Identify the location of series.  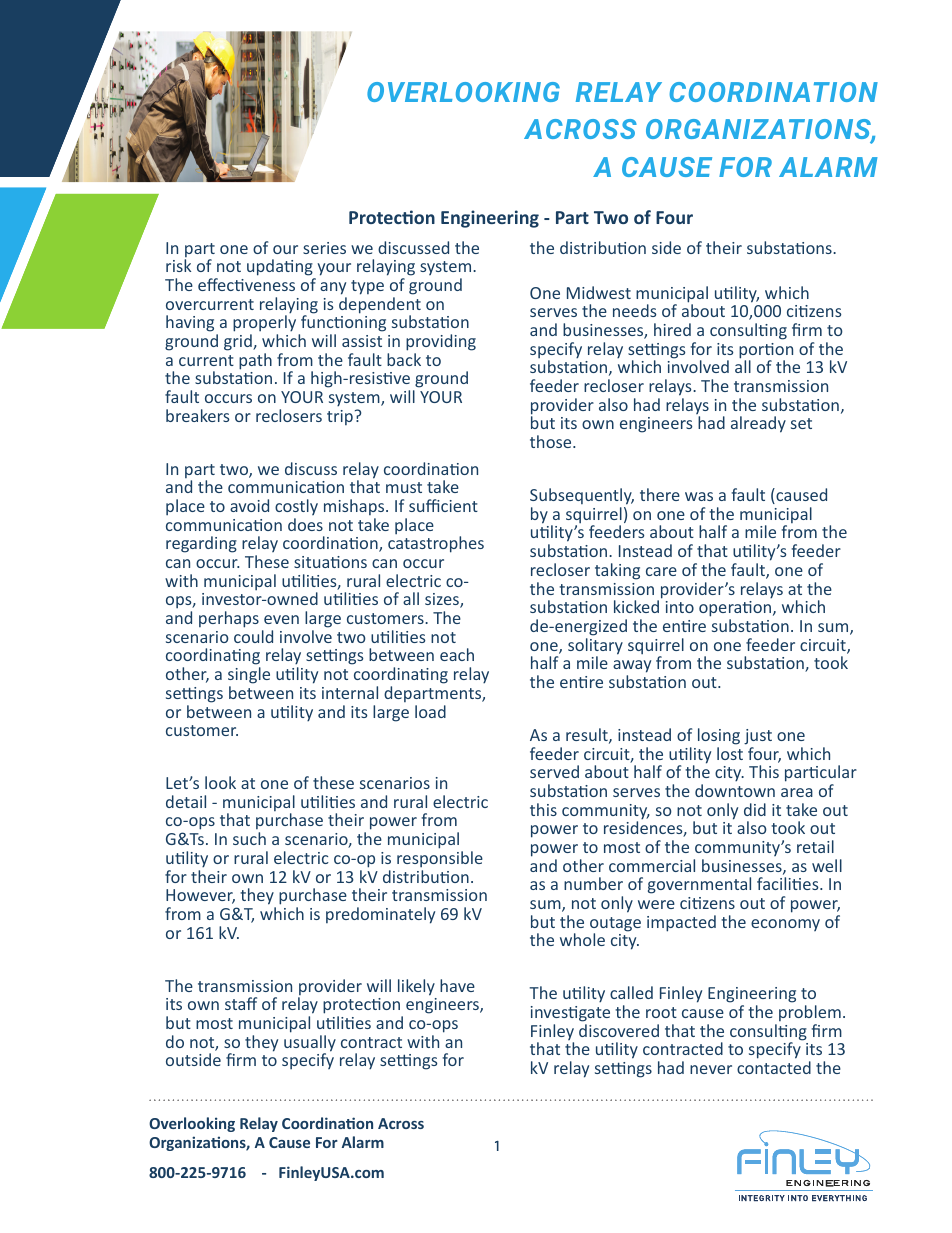
(324, 248).
